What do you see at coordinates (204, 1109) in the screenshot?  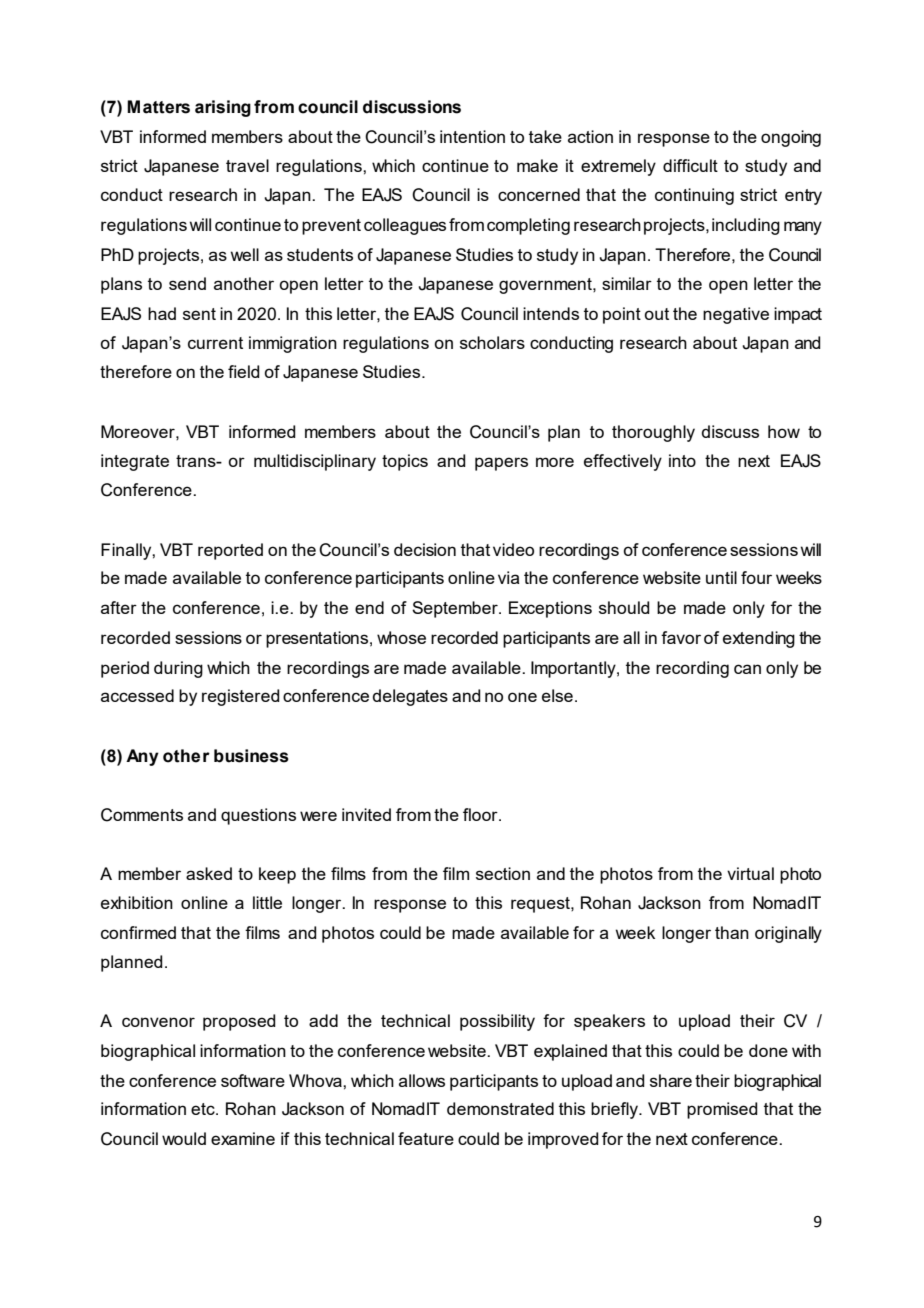 I see `etc` at bounding box center [204, 1109].
